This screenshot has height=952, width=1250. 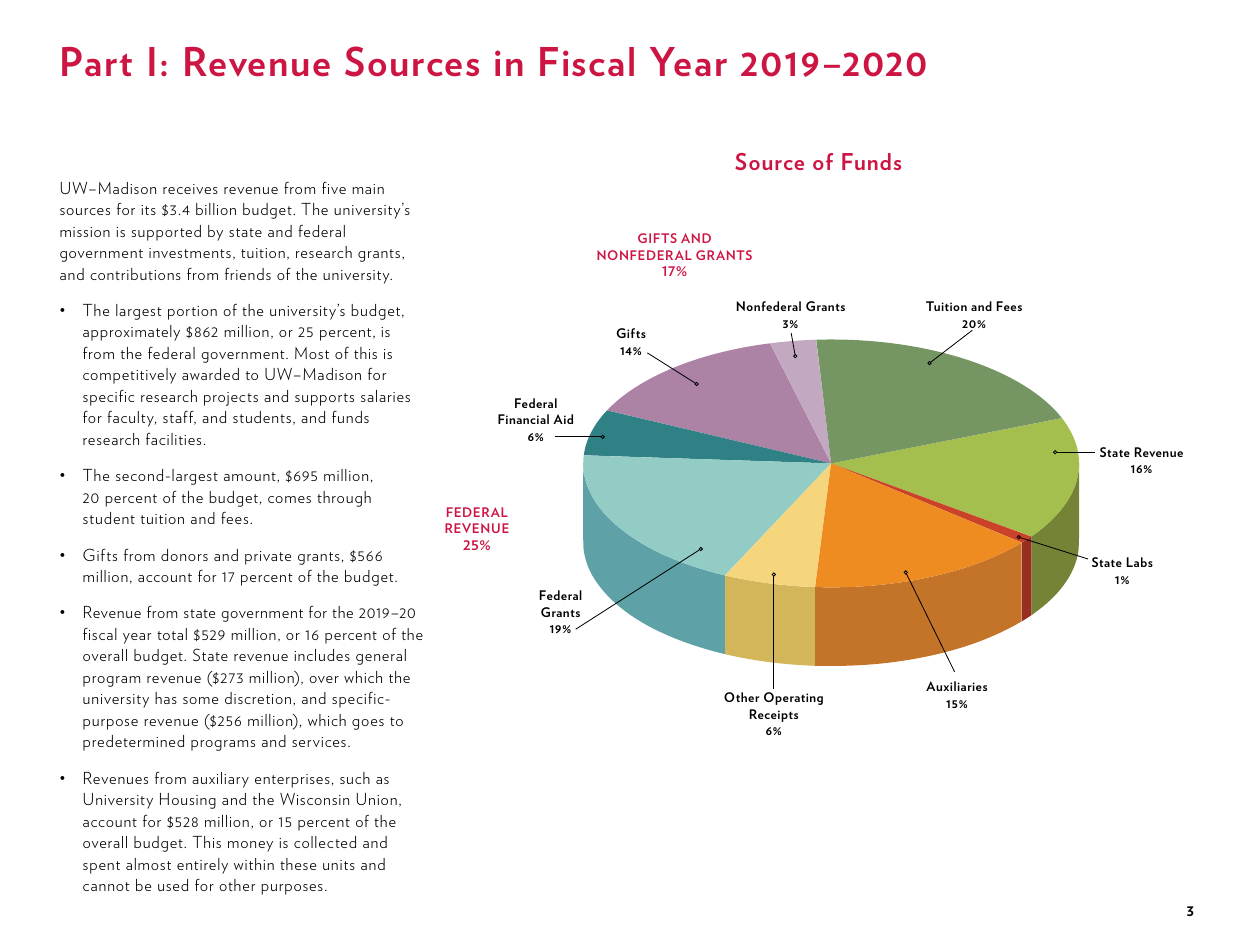 I want to click on Aid, so click(x=563, y=419).
